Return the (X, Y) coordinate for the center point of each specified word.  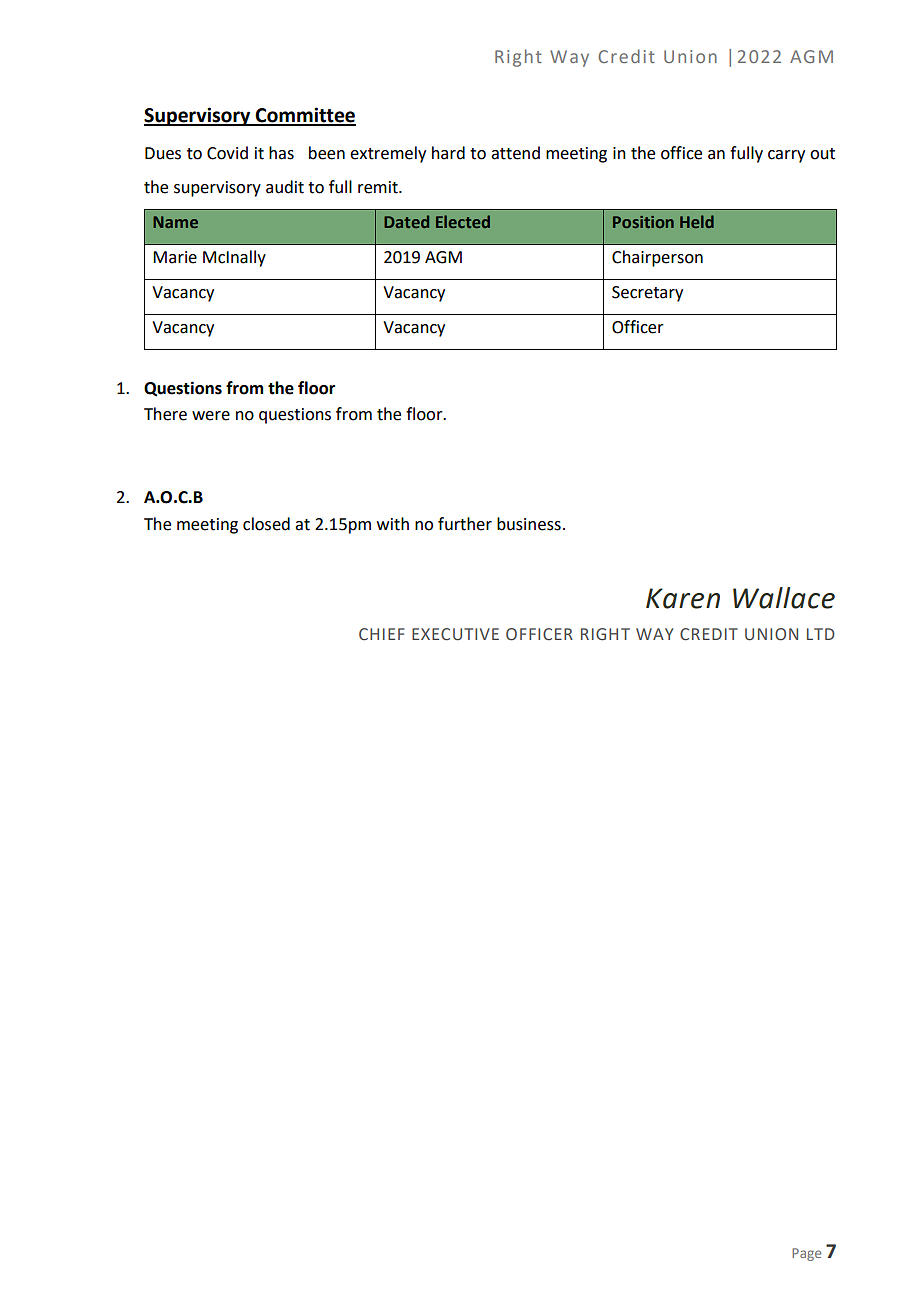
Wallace (784, 598)
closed (266, 524)
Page (806, 1254)
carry (786, 156)
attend (515, 153)
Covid (227, 153)
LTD (821, 634)
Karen (683, 598)
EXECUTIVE (455, 634)
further (465, 524)
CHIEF (381, 634)
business (529, 524)
